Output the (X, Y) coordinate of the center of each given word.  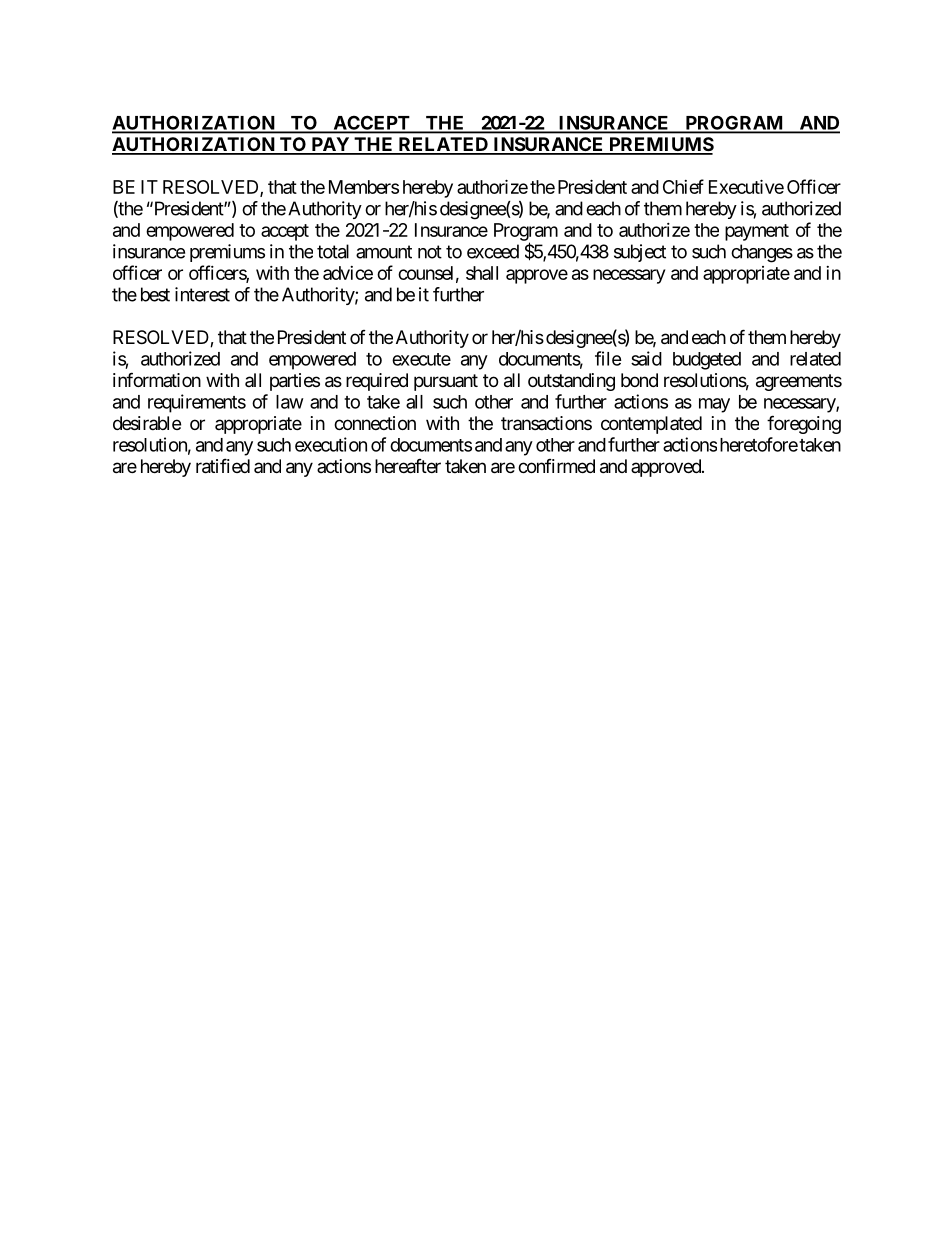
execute (421, 359)
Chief (683, 186)
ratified (223, 466)
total (333, 251)
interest (202, 294)
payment (757, 232)
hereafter (408, 466)
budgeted (707, 361)
